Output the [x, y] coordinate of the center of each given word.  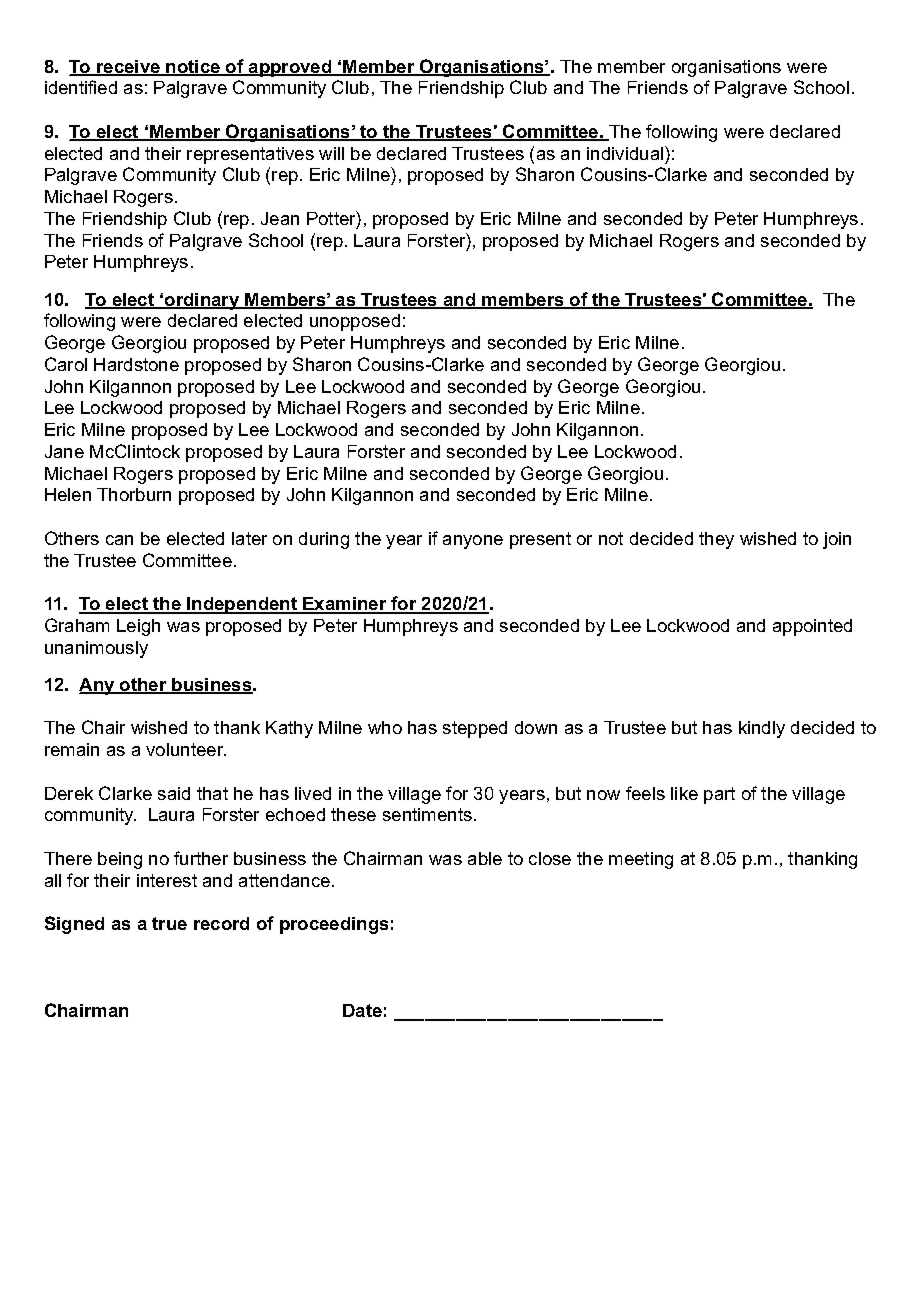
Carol [66, 364]
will [331, 153]
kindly [762, 729]
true [169, 923]
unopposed [355, 322]
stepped [475, 729]
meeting [641, 860]
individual [626, 153]
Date [362, 1010]
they [716, 540]
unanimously [96, 649]
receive [129, 68]
